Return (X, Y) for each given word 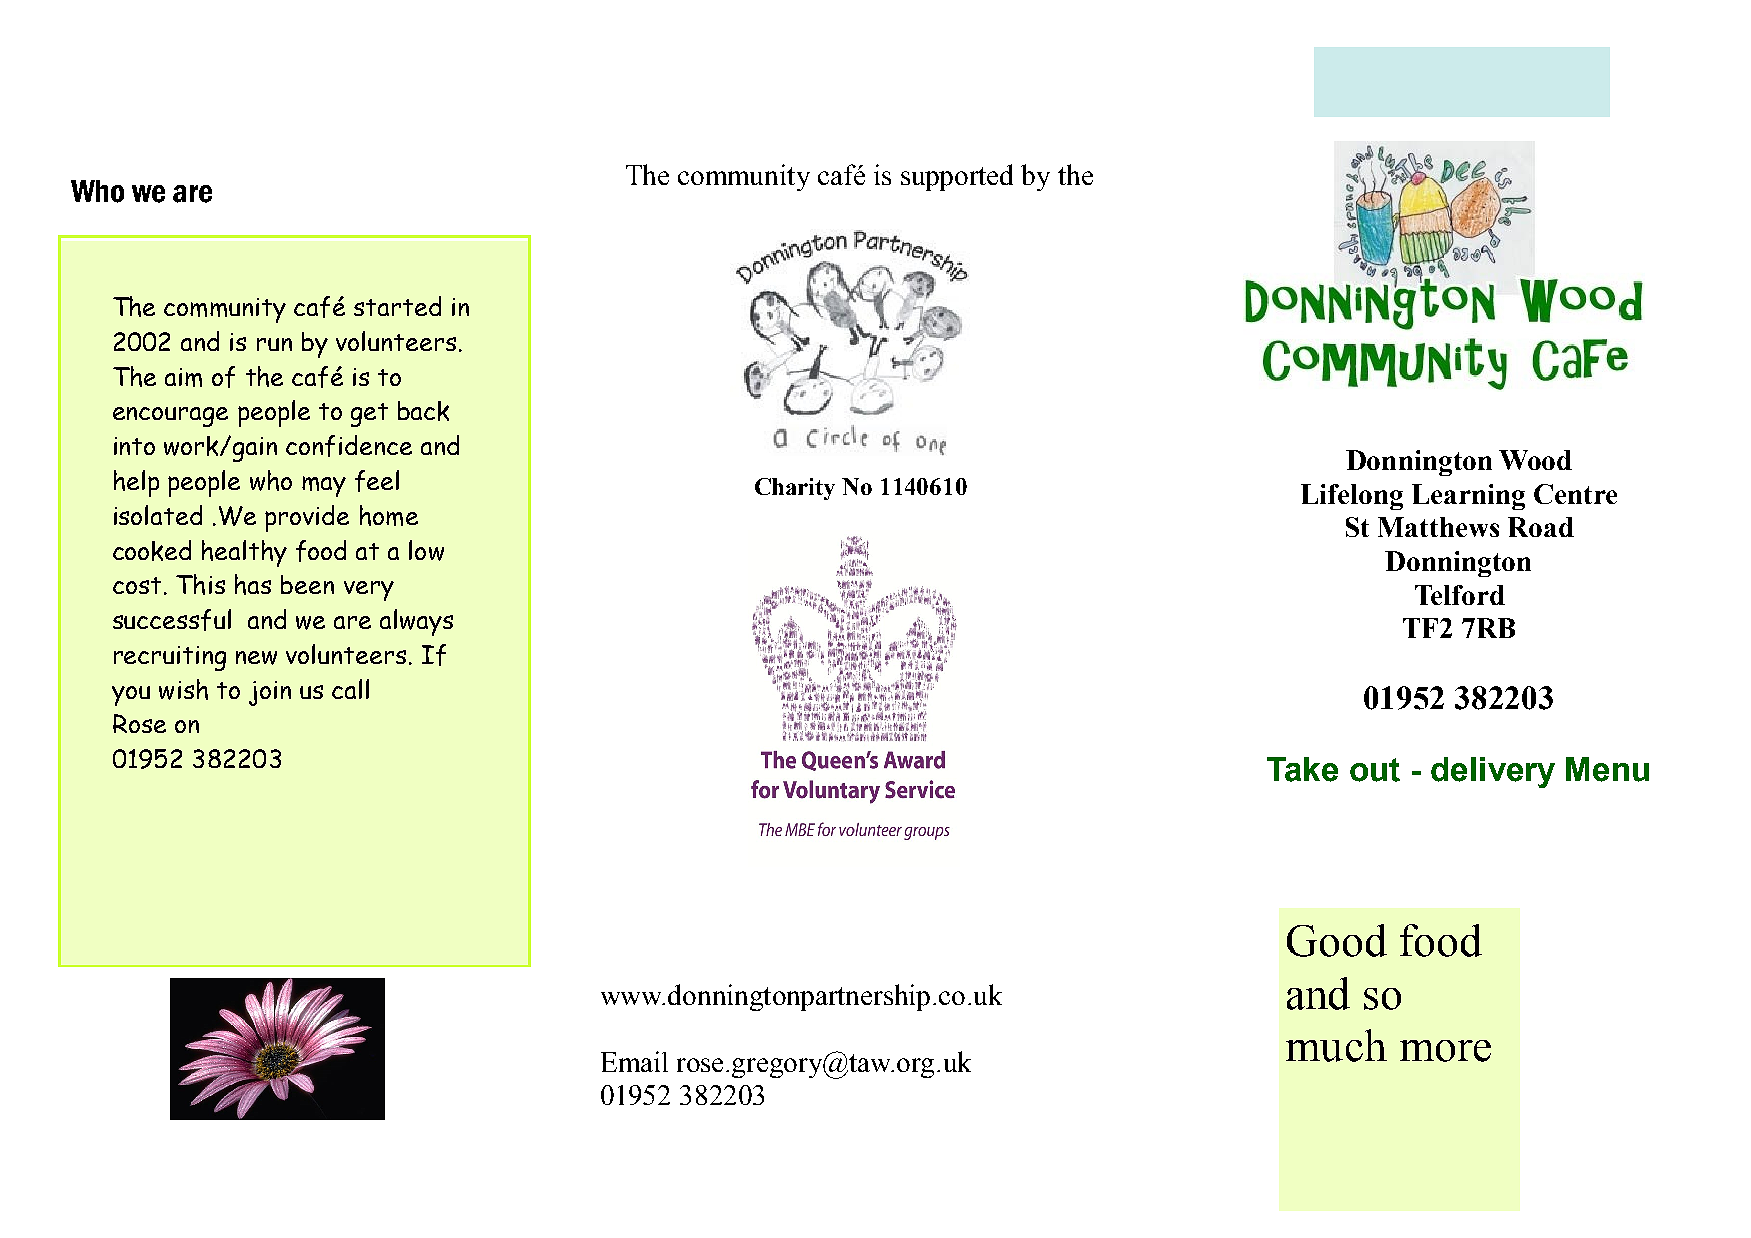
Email (634, 1061)
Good (1337, 940)
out (1375, 770)
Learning (1468, 497)
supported (957, 177)
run (274, 344)
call (350, 689)
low (426, 550)
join (270, 693)
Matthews (1438, 527)
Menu (1607, 769)
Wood (1535, 460)
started (397, 306)
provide (307, 518)
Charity (795, 489)
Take (1302, 769)
